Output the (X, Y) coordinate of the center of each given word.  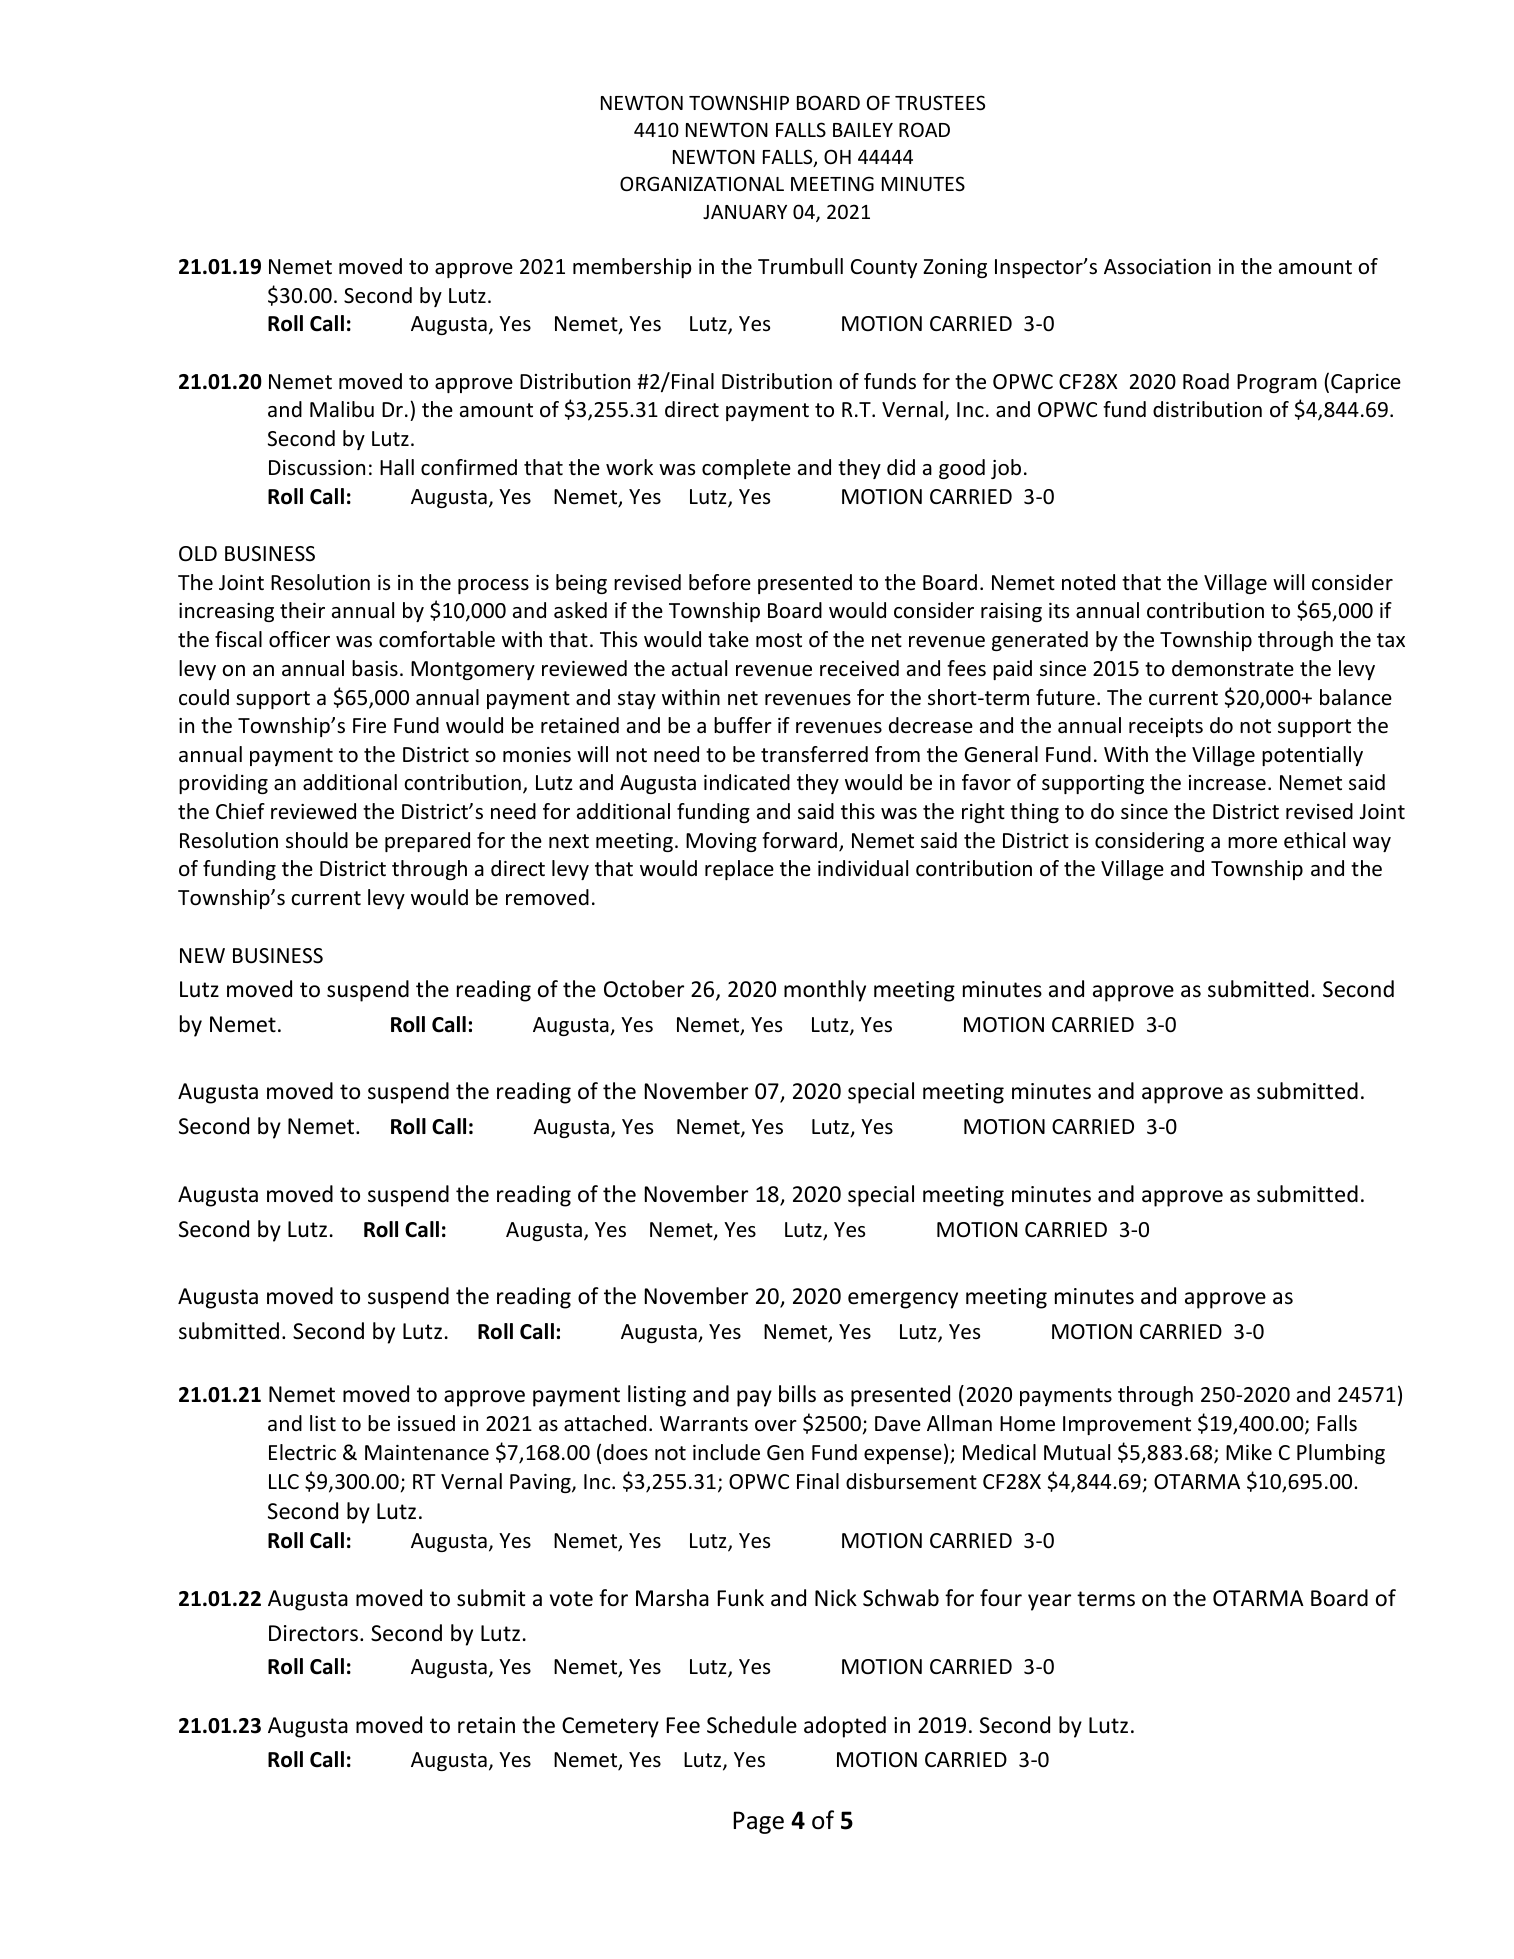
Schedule (752, 1725)
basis (375, 668)
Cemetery (610, 1727)
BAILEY (863, 130)
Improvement (1127, 1425)
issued (426, 1423)
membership (632, 268)
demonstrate (1233, 668)
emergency (903, 1300)
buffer (743, 725)
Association (1157, 267)
